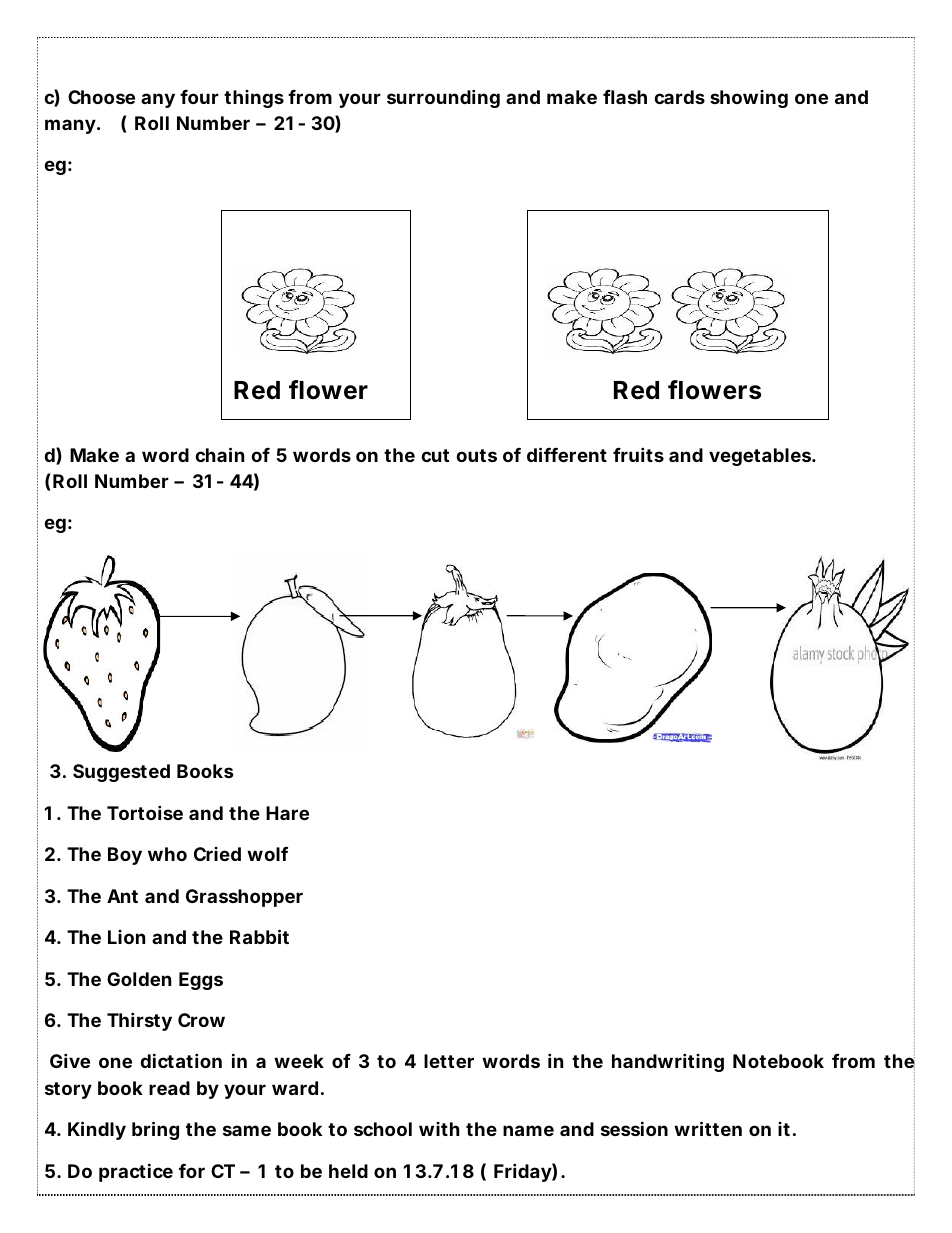 The width and height of the document is (952, 1233). Describe the element at coordinates (679, 97) in the document. I see `cards` at that location.
